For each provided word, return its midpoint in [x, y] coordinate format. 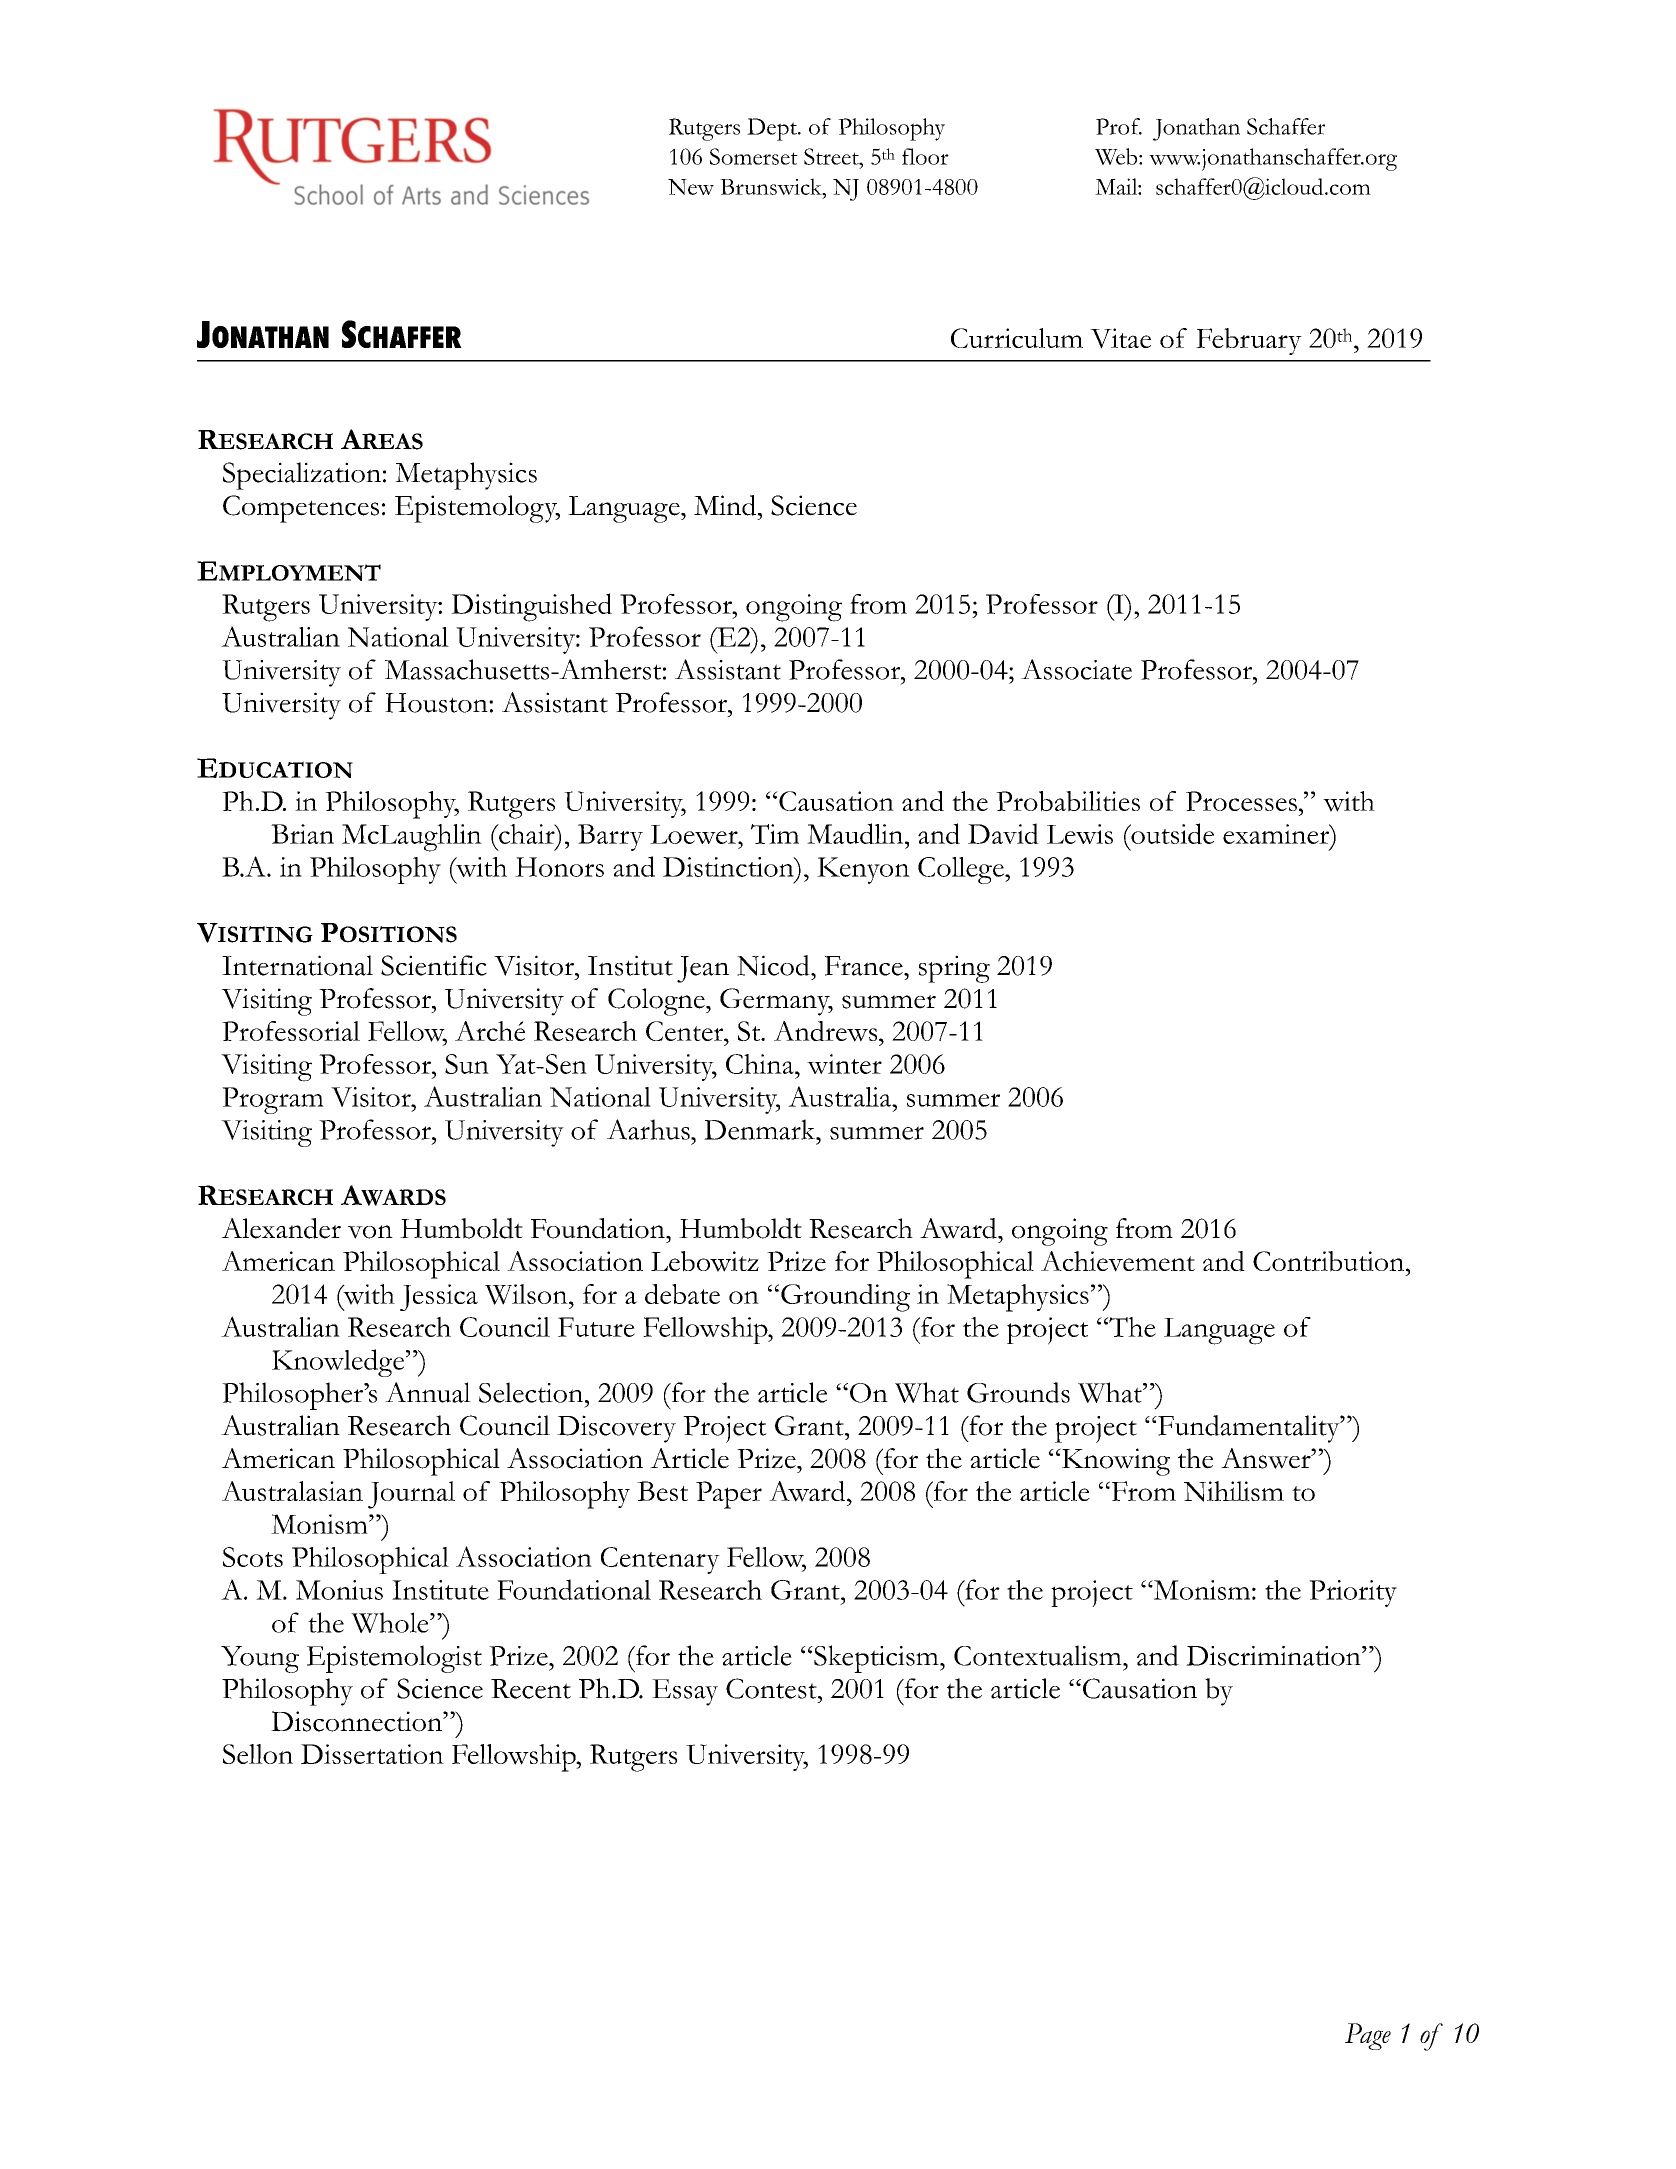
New [691, 187]
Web [1117, 156]
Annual [428, 1392]
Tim [775, 834]
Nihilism [1234, 1491]
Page [1368, 2036]
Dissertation [372, 1754]
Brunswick [772, 186]
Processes [1241, 801]
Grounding [845, 1298]
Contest [772, 1688]
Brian [302, 834]
